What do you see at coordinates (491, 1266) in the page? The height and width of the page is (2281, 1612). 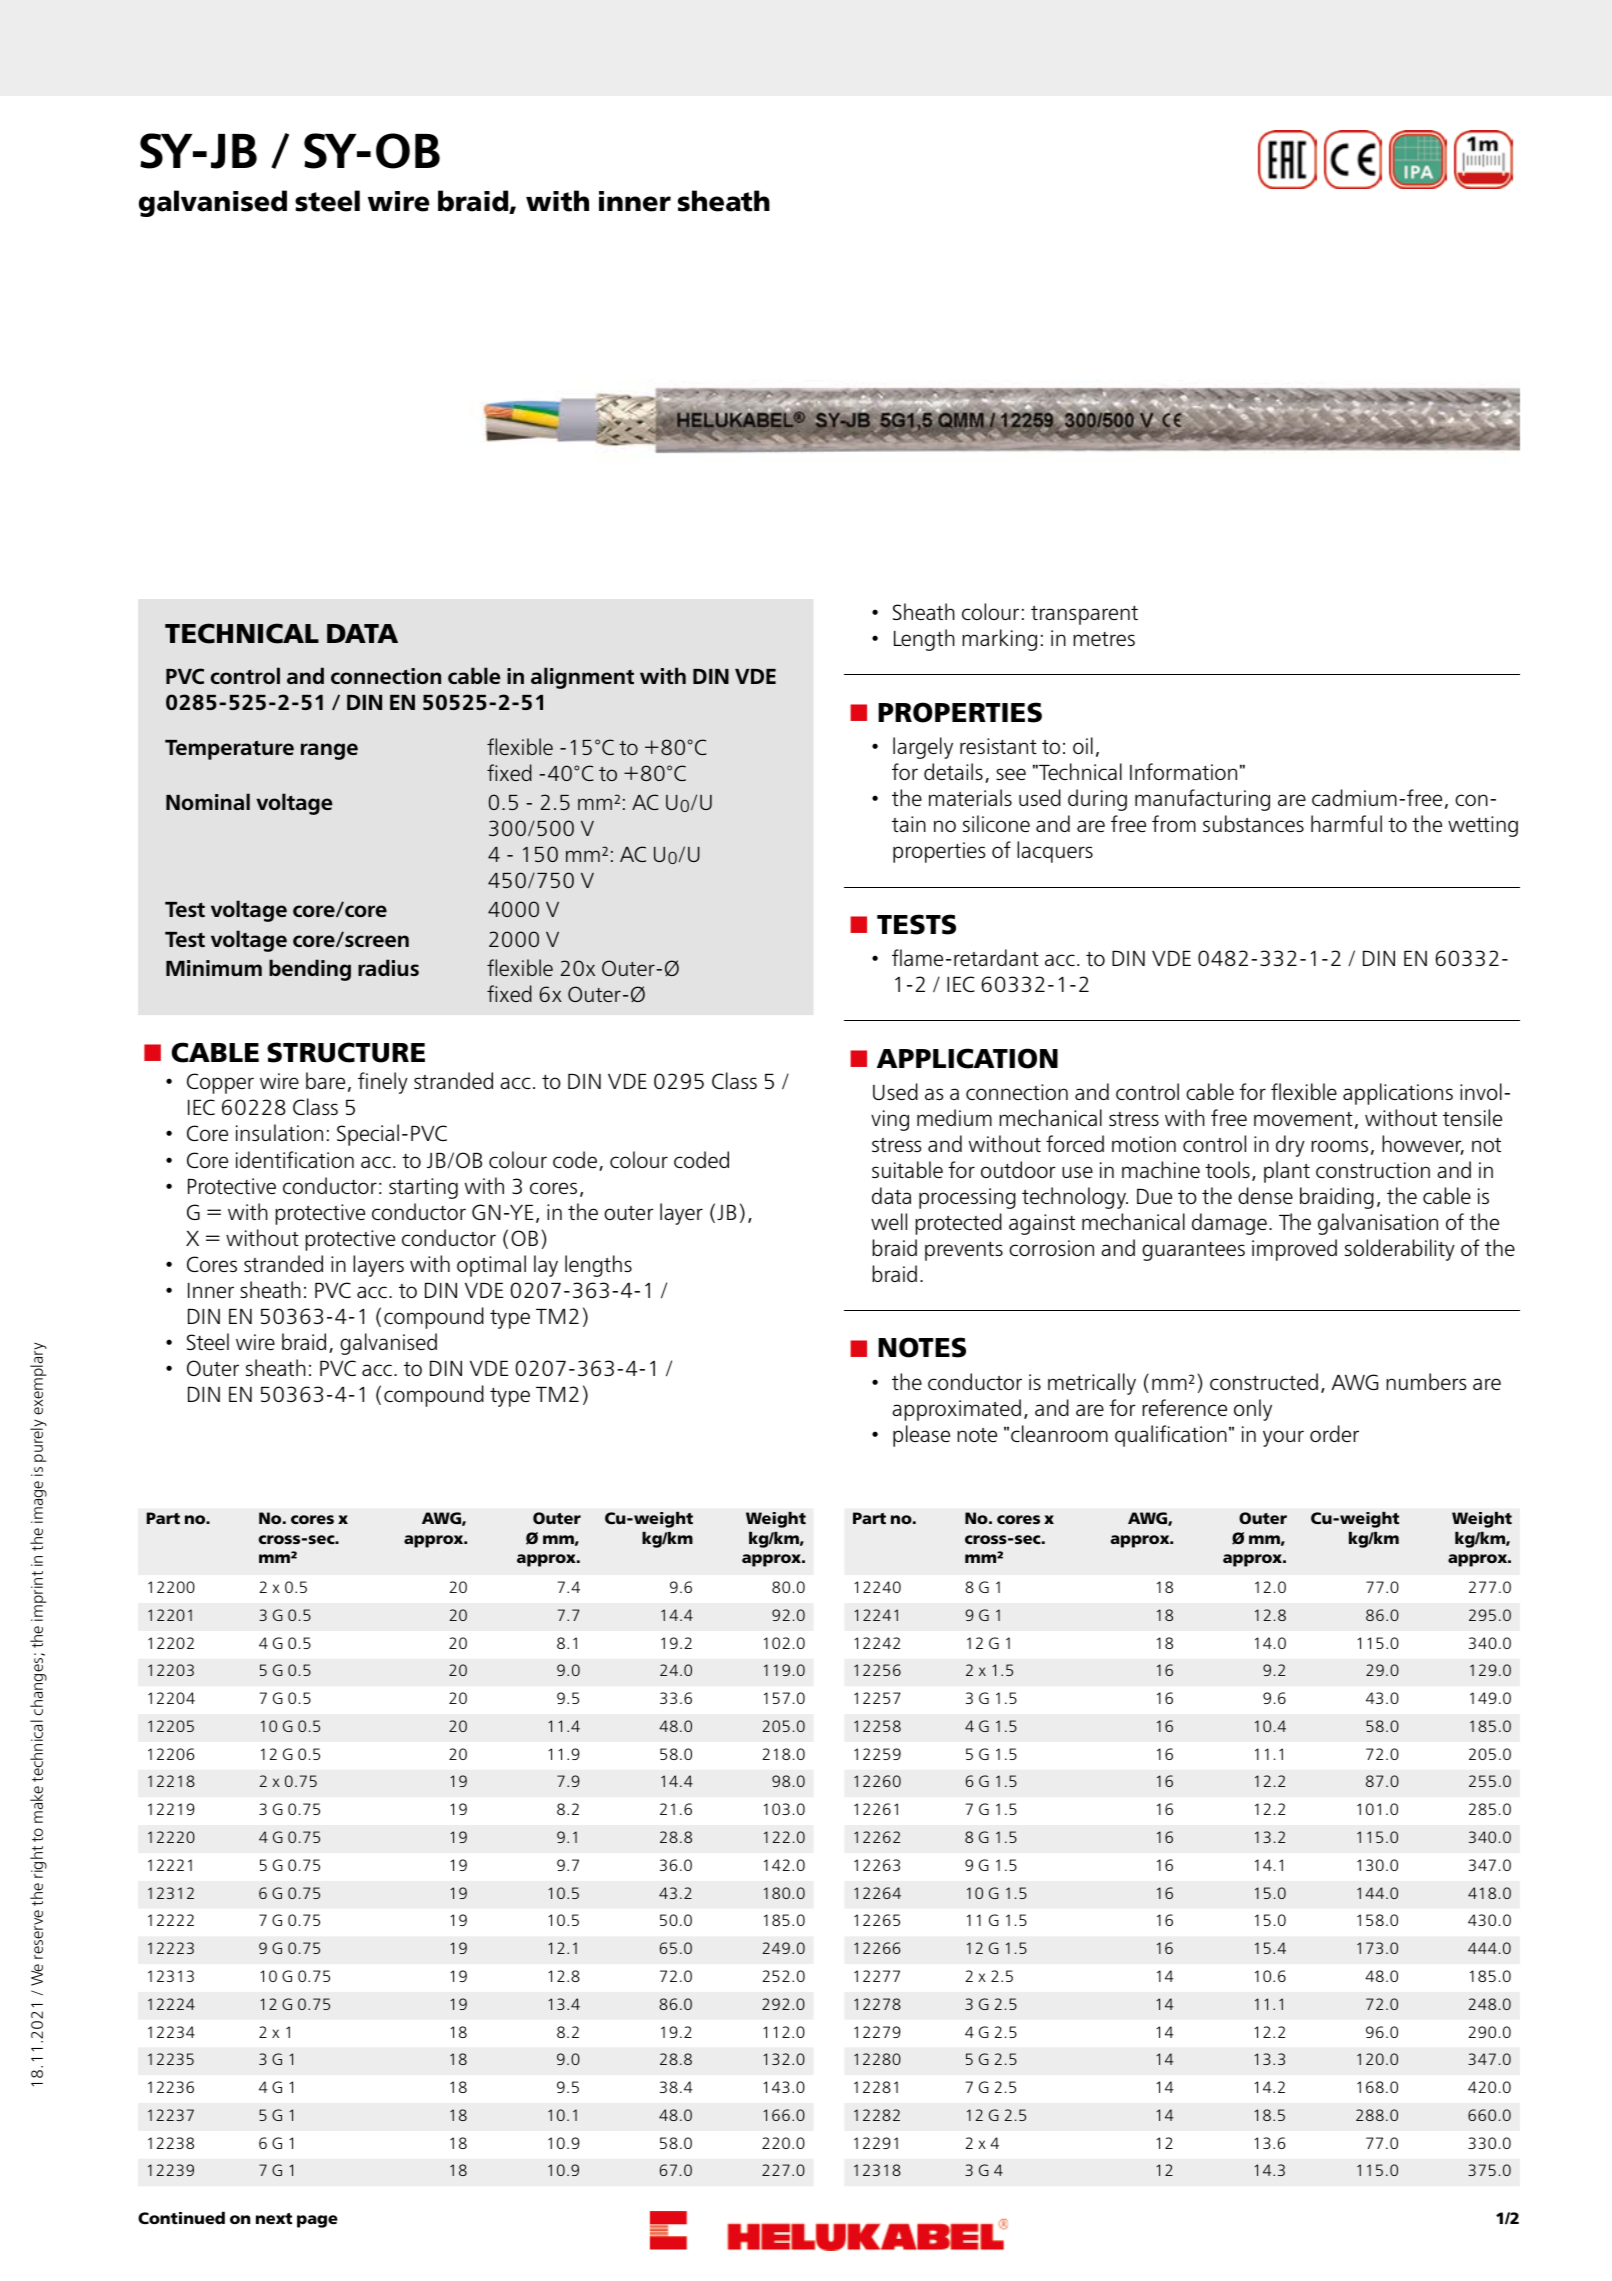 I see `optimal` at bounding box center [491, 1266].
